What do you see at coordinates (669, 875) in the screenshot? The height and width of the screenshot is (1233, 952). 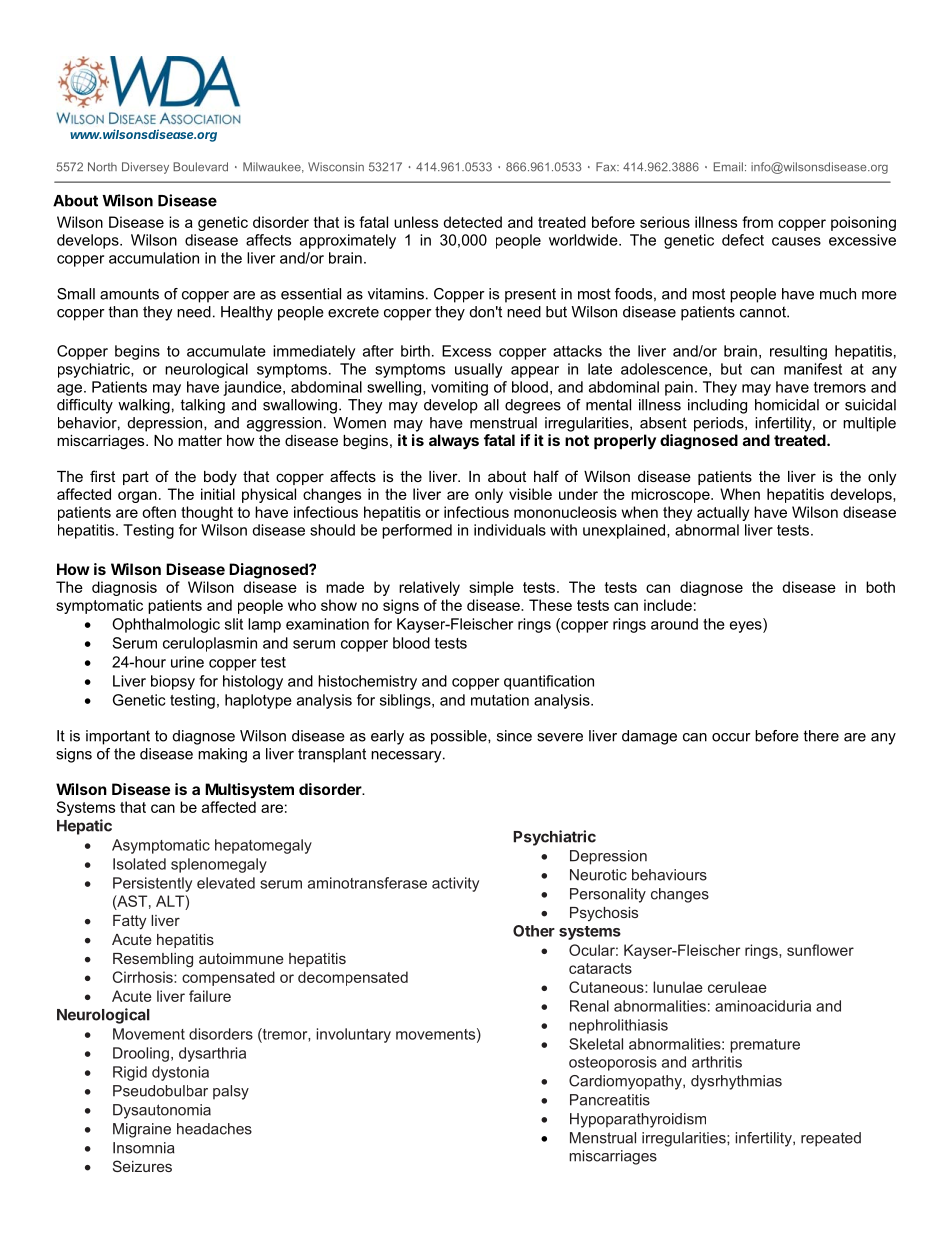 I see `behaviours` at bounding box center [669, 875].
